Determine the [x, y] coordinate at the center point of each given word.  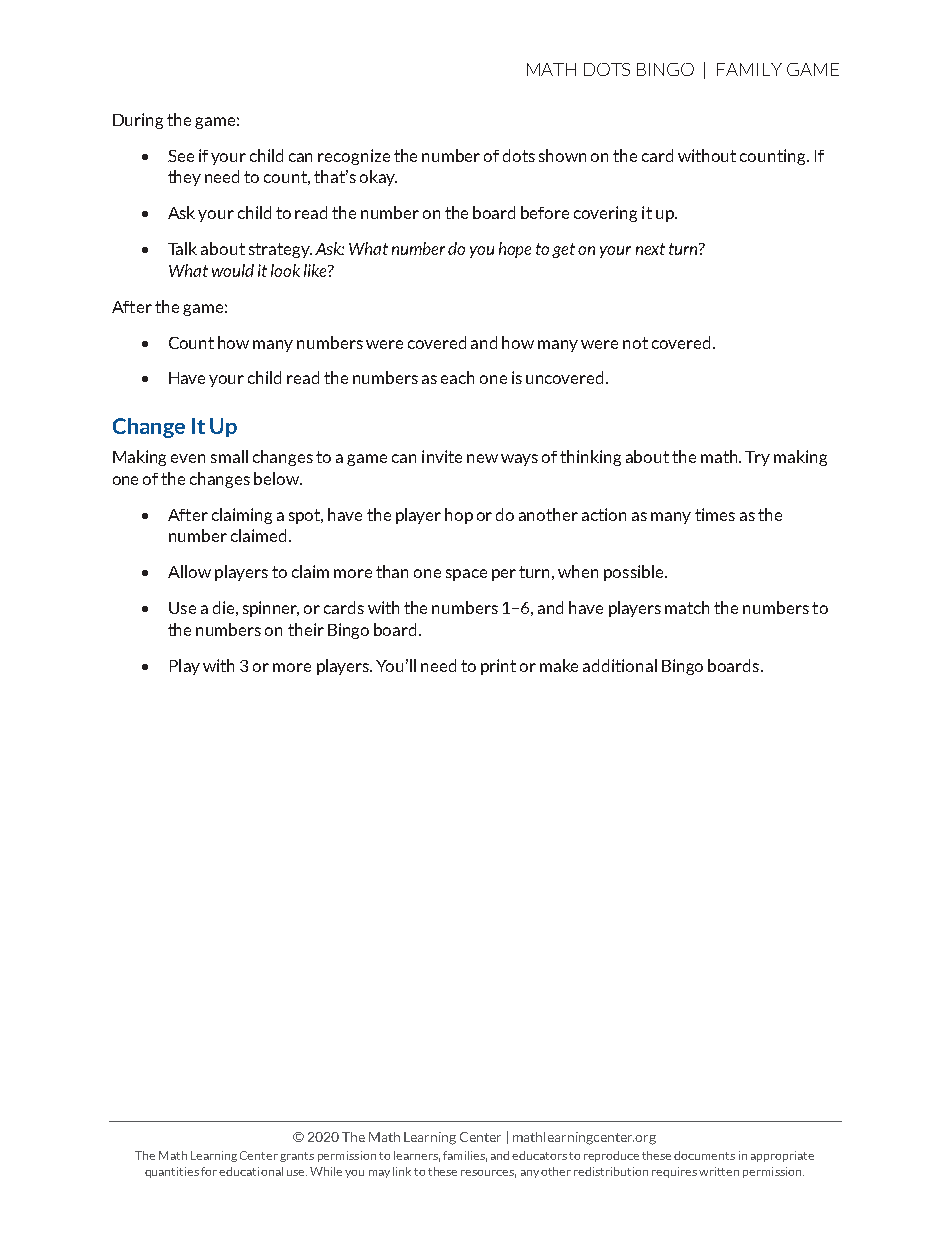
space [466, 575]
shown [562, 155]
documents [704, 1155]
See [181, 156]
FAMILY [749, 69]
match [687, 607]
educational [251, 1171]
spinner [271, 609]
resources [488, 1174]
